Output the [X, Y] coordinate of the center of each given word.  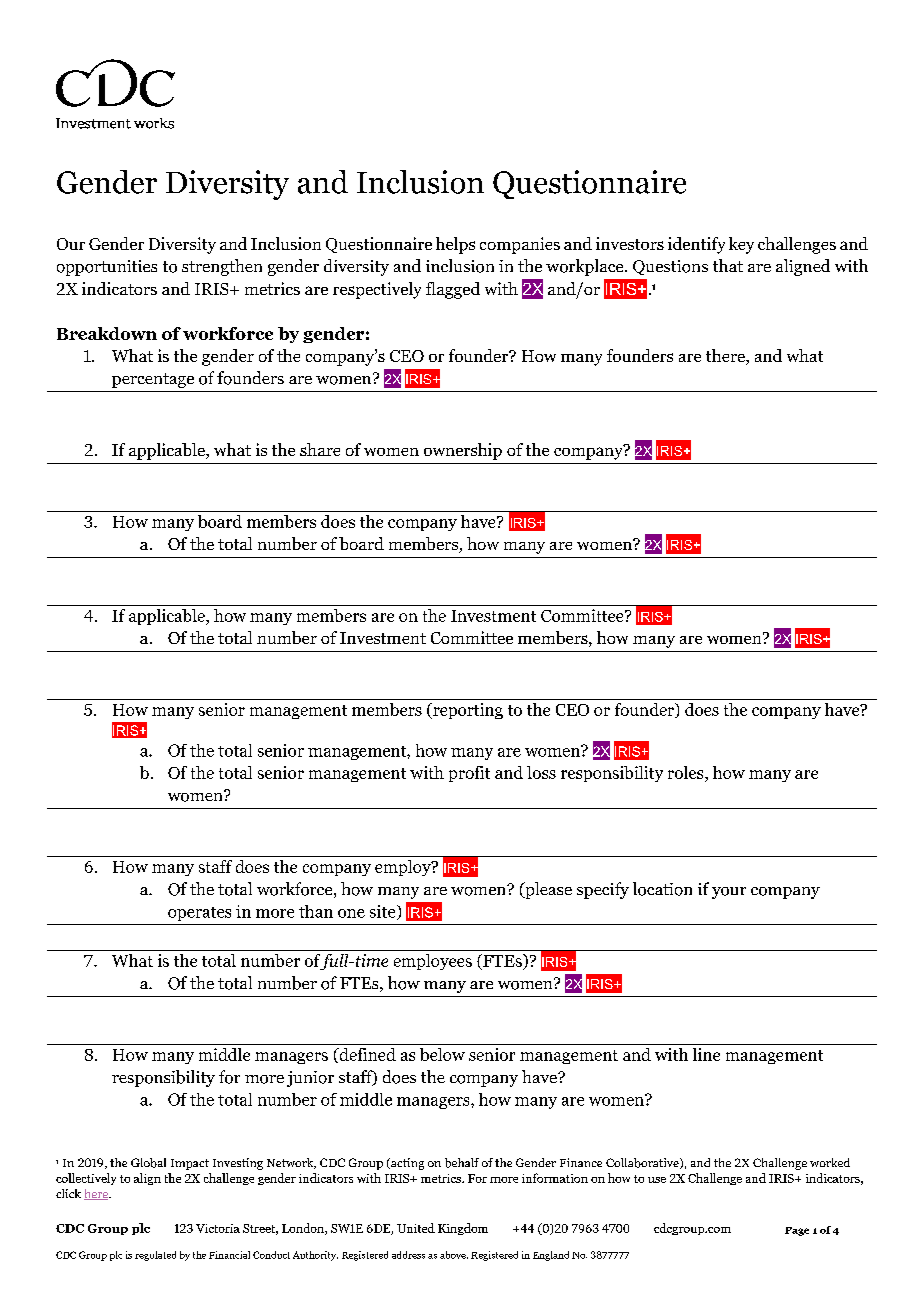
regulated [155, 1256]
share [320, 449]
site [384, 912]
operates [199, 914]
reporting [467, 711]
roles [687, 774]
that [728, 265]
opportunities [107, 268]
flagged [453, 290]
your [729, 893]
